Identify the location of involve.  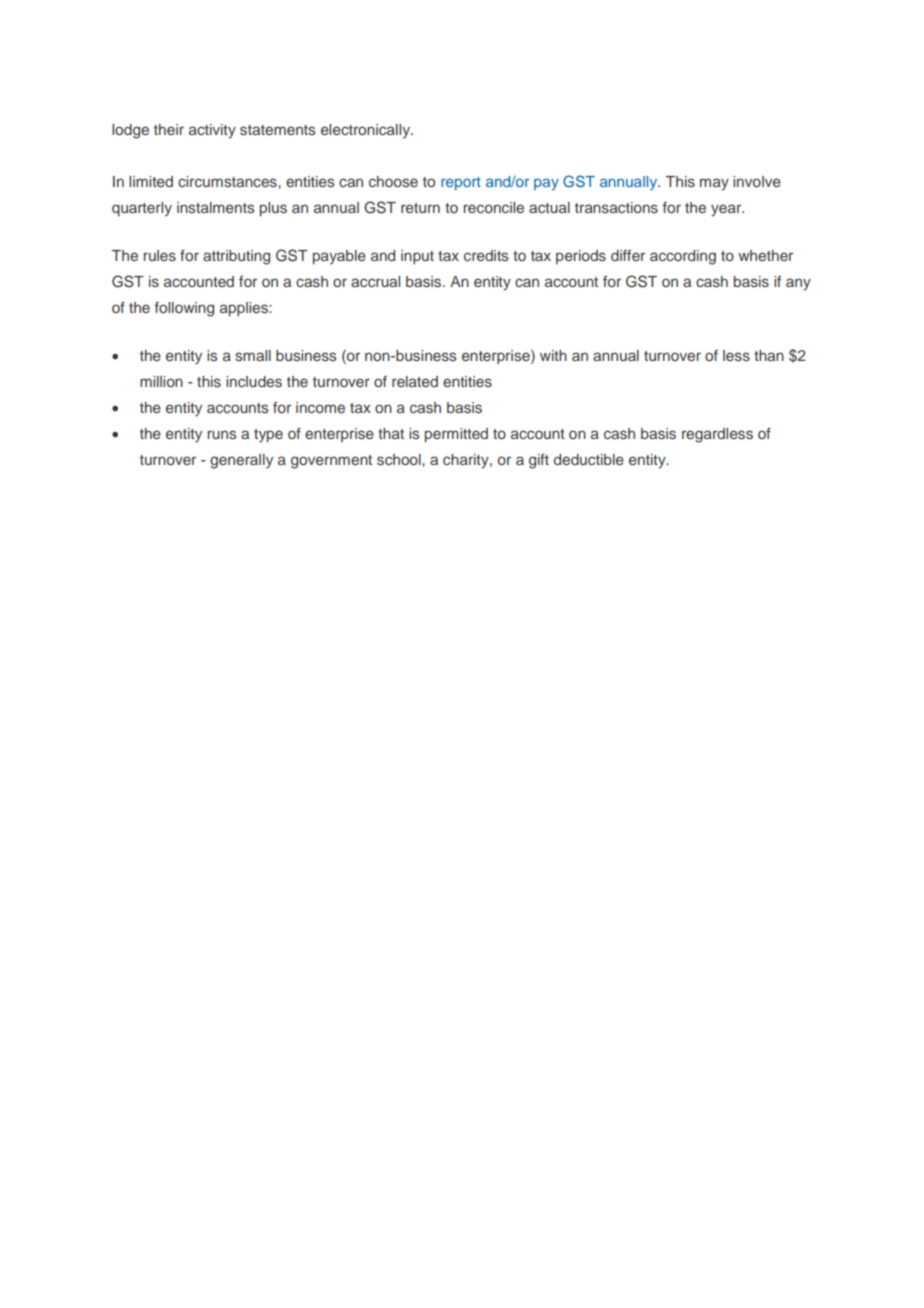
(757, 181).
